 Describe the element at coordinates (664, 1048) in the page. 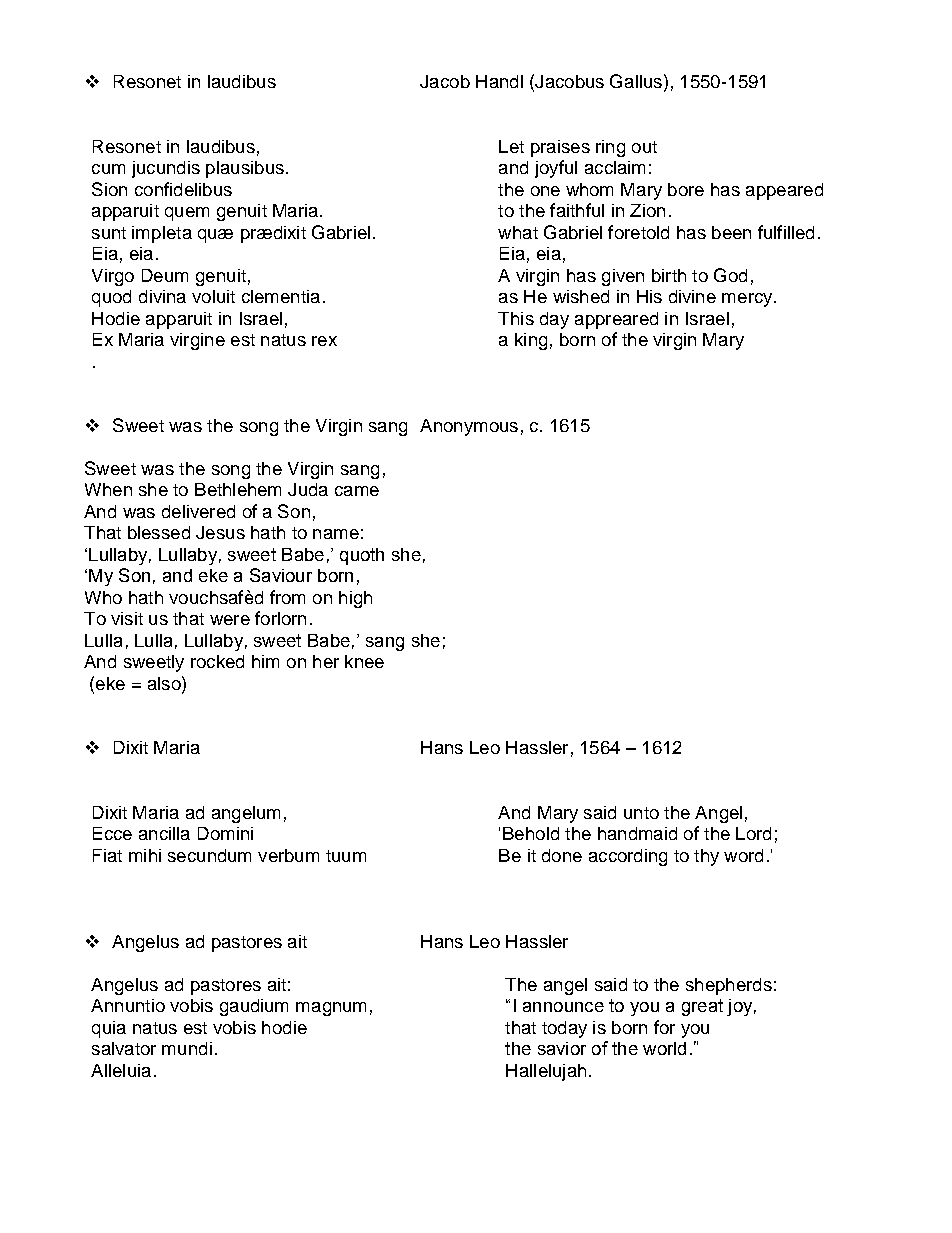

I see `world` at that location.
